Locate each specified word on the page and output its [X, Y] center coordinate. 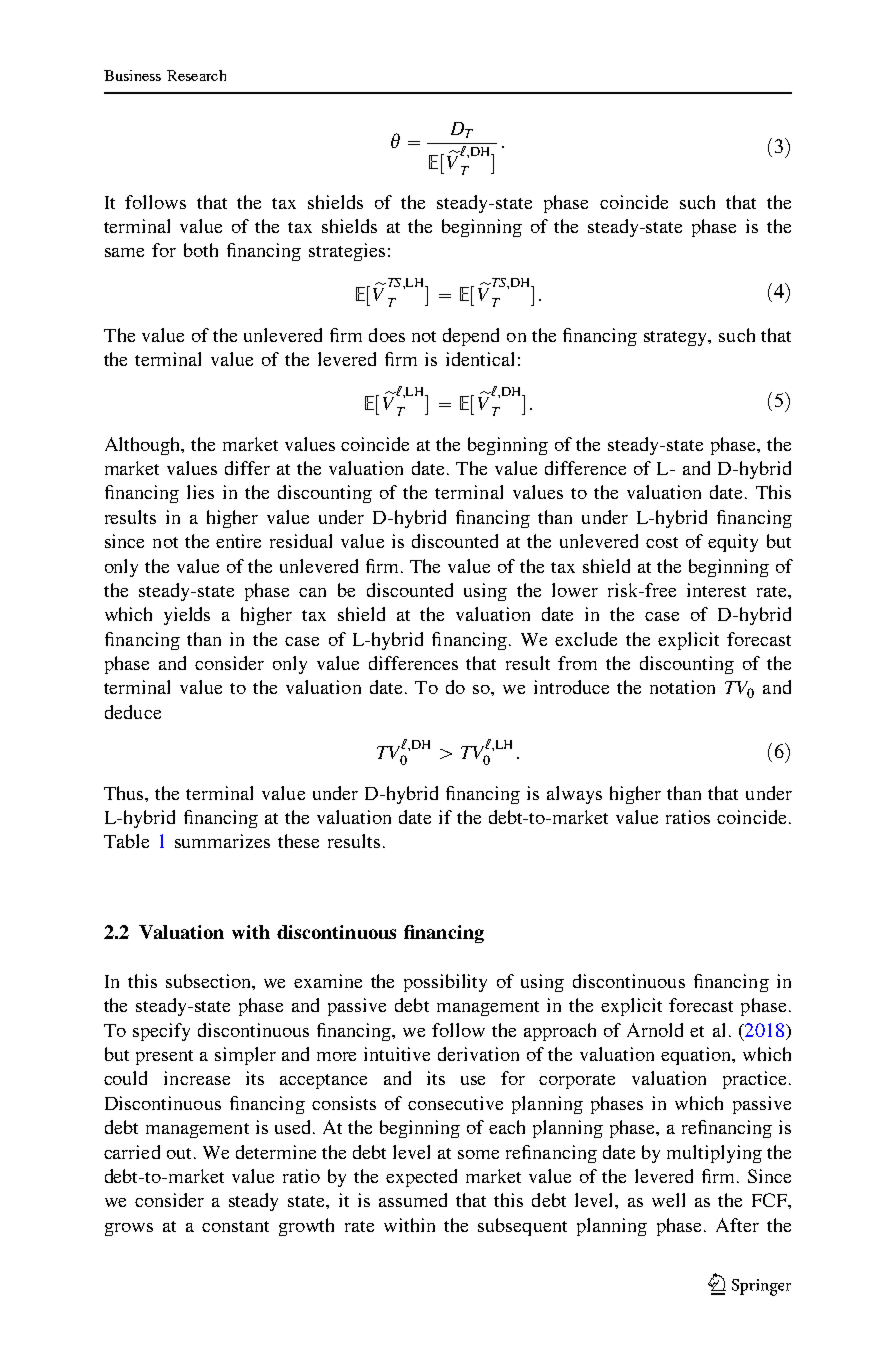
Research [196, 75]
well [668, 1200]
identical [480, 359]
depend [471, 337]
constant [235, 1226]
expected [421, 1178]
